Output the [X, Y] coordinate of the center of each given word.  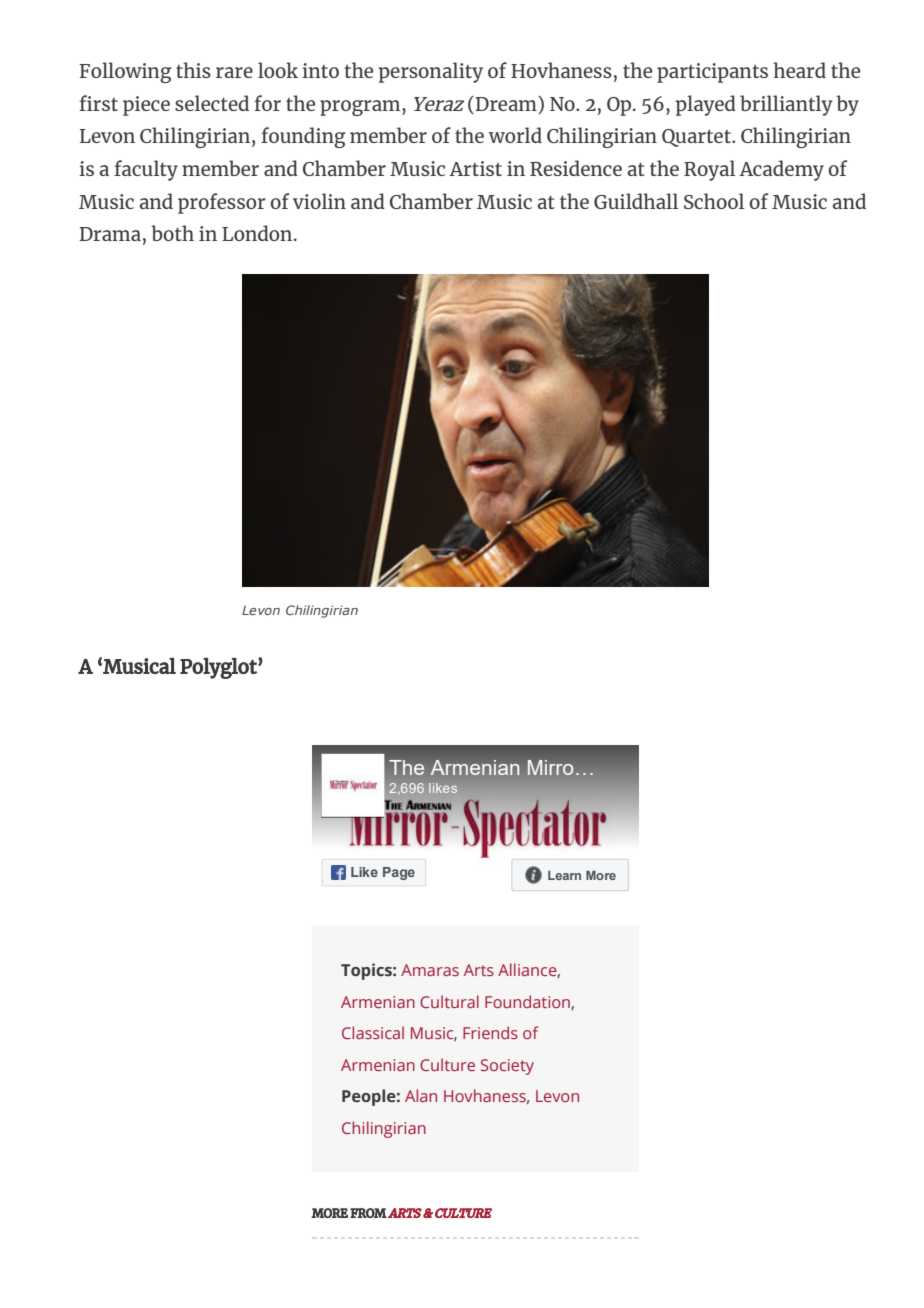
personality [431, 72]
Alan [421, 1095]
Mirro [550, 767]
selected [212, 103]
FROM [368, 1213]
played [706, 105]
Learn [564, 875]
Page [399, 873]
